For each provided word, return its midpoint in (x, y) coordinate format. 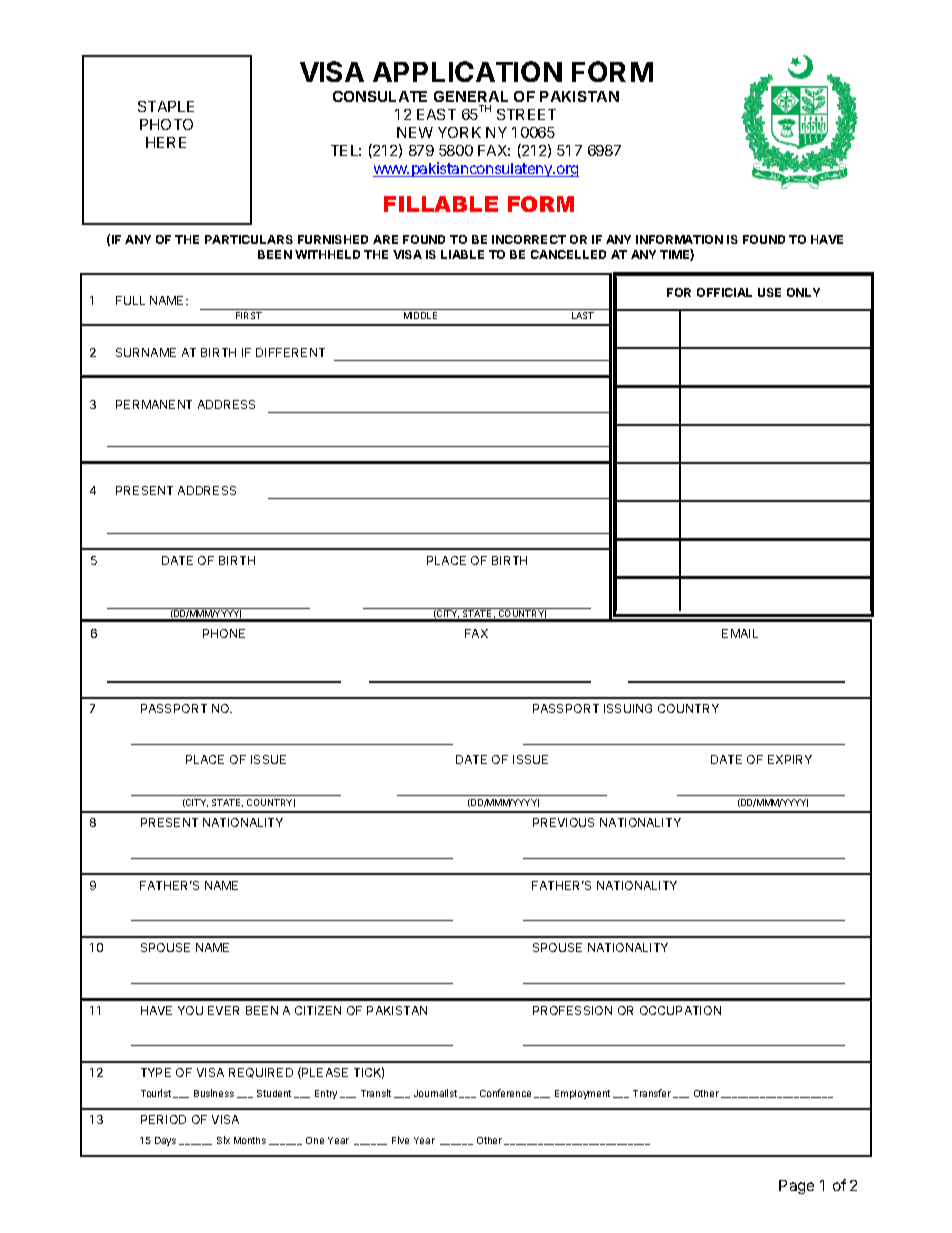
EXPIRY (790, 759)
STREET (526, 114)
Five (400, 1140)
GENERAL (471, 96)
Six (223, 1140)
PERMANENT (154, 404)
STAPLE (166, 106)
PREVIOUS (563, 822)
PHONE (224, 633)
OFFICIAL (724, 292)
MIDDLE (420, 315)
